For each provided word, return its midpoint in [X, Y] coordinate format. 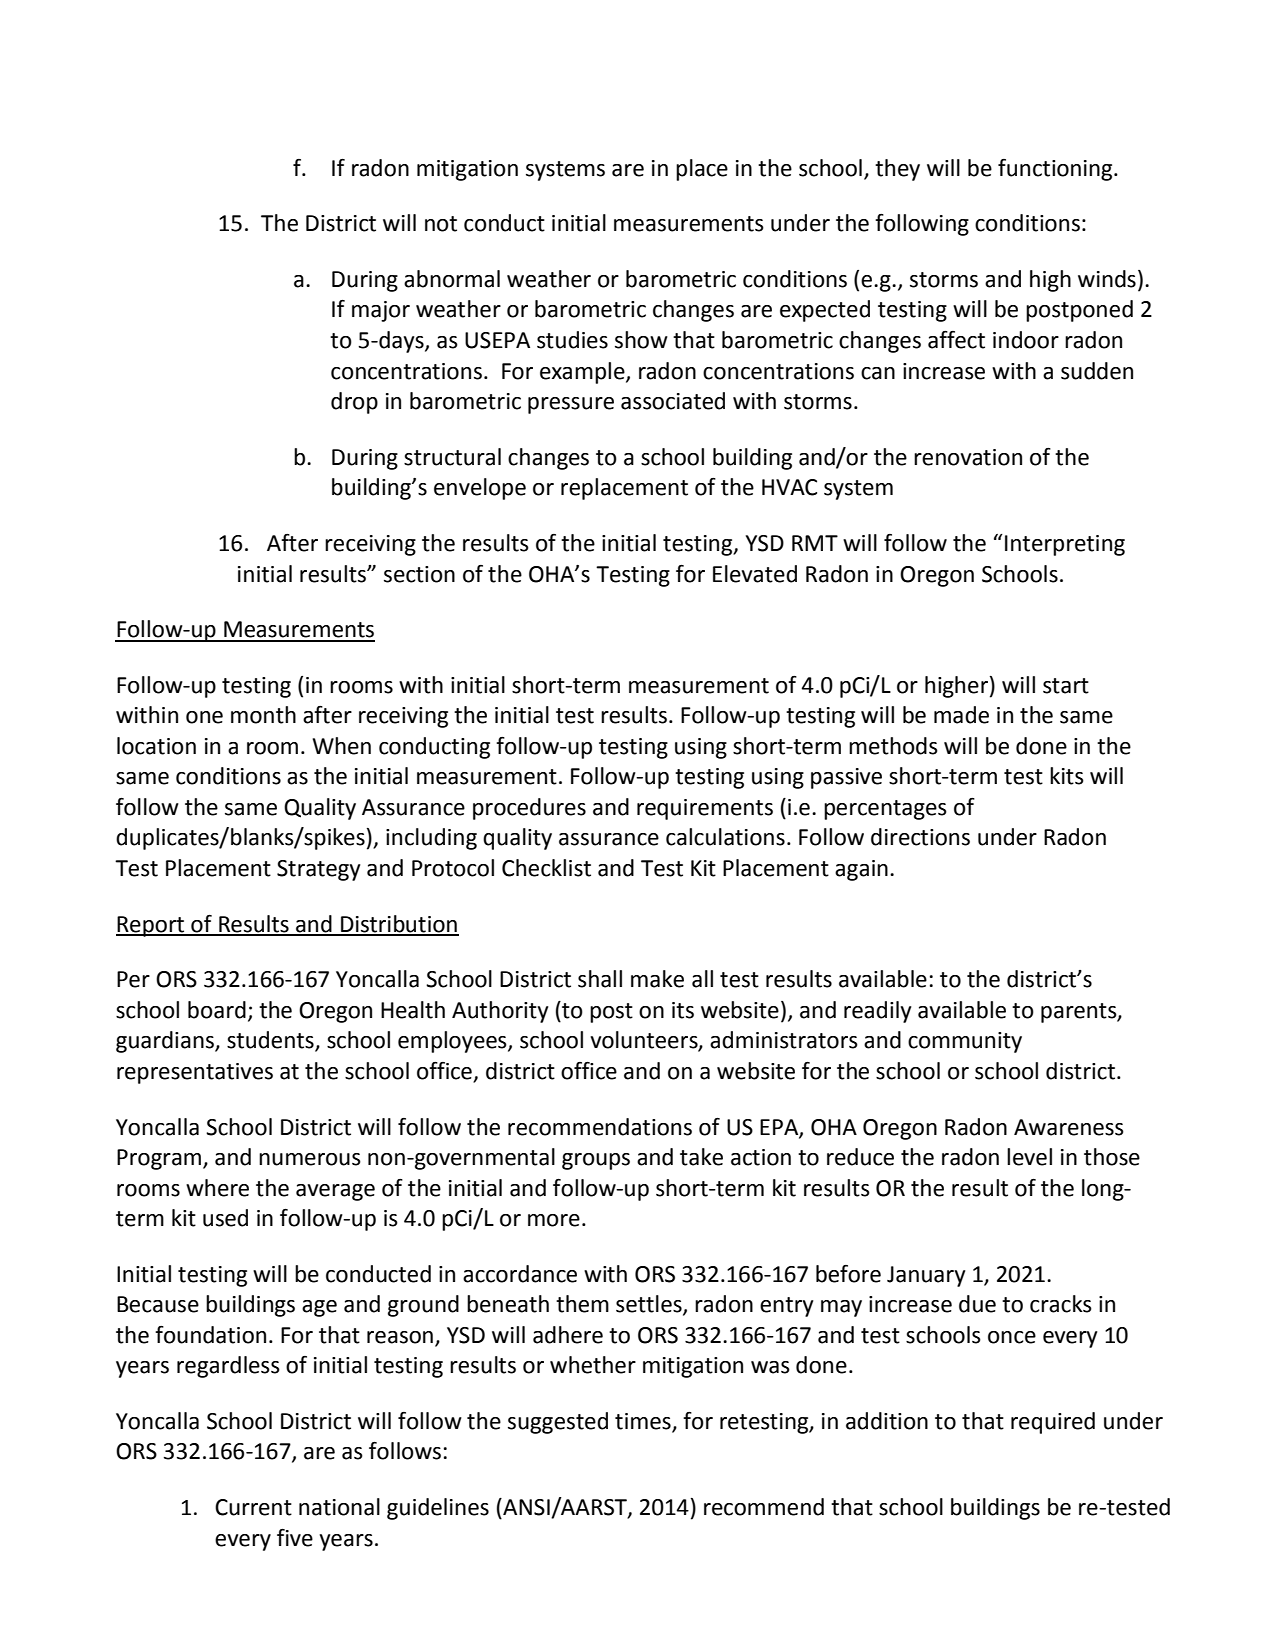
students [271, 1041]
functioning [1056, 170]
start [1066, 686]
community [965, 1042]
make [657, 979]
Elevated [755, 574]
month [263, 715]
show [641, 340]
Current [253, 1507]
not [441, 224]
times [644, 1422]
